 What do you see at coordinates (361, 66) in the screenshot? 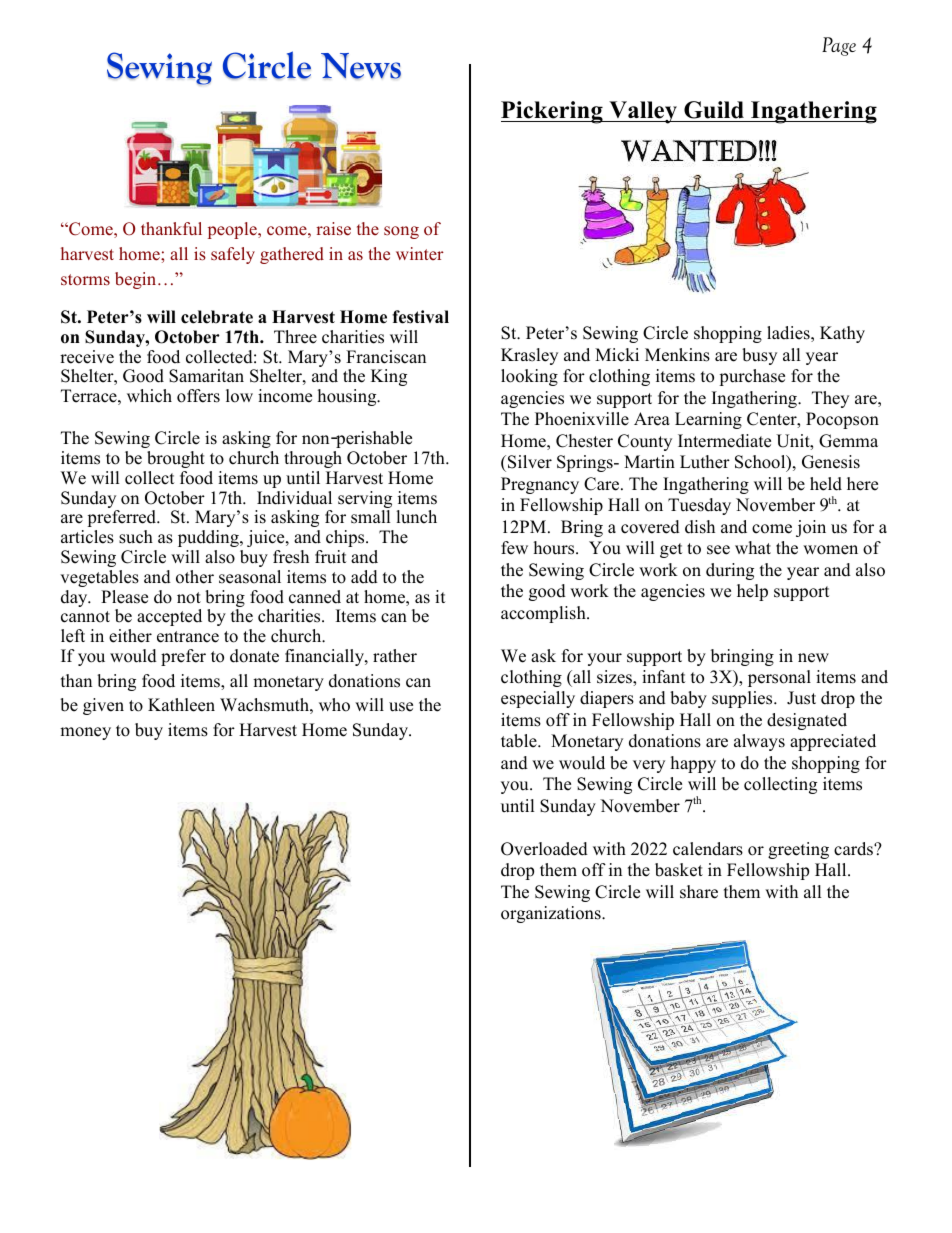
I see `News` at bounding box center [361, 66].
